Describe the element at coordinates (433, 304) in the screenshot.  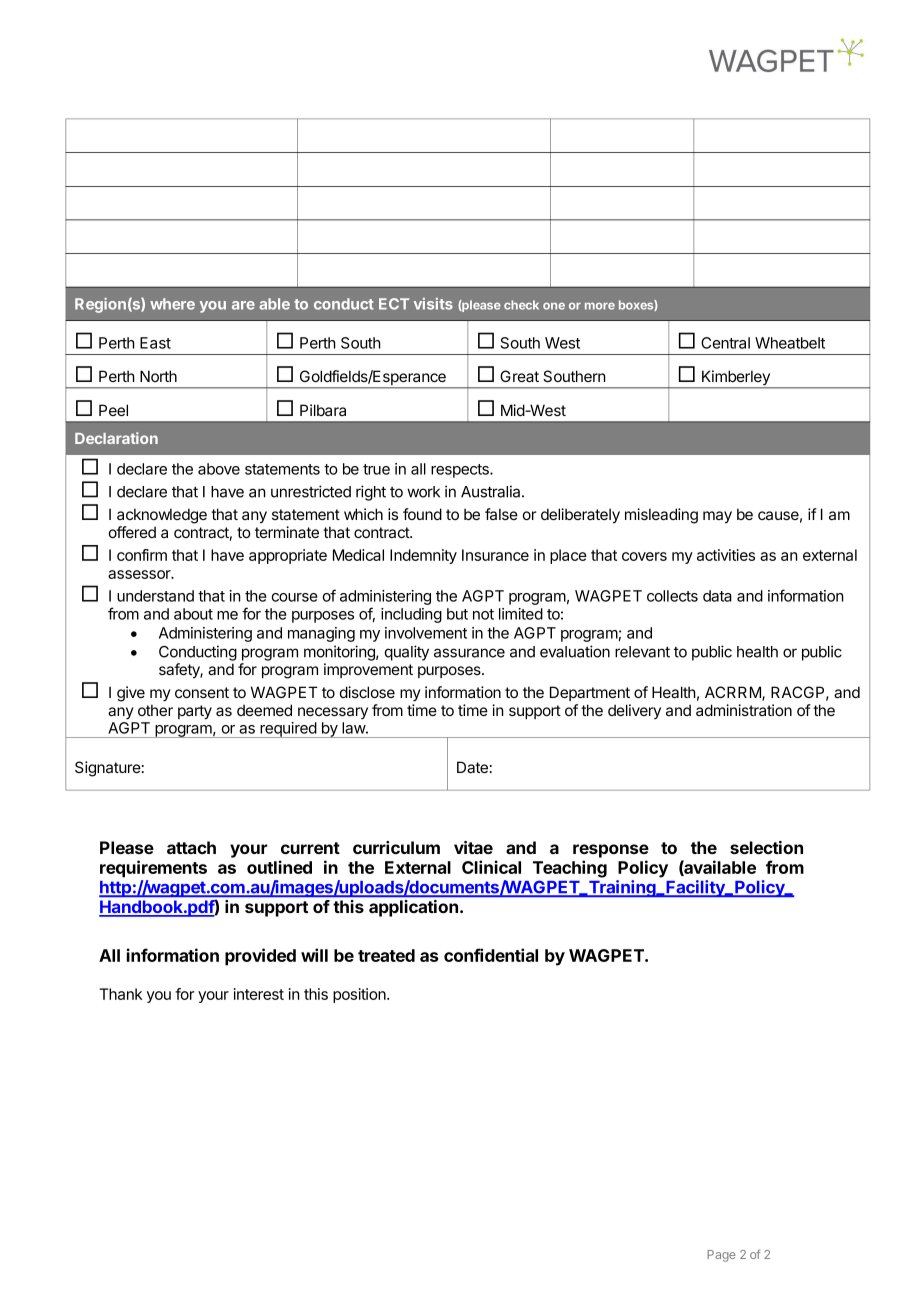
I see `visits` at that location.
